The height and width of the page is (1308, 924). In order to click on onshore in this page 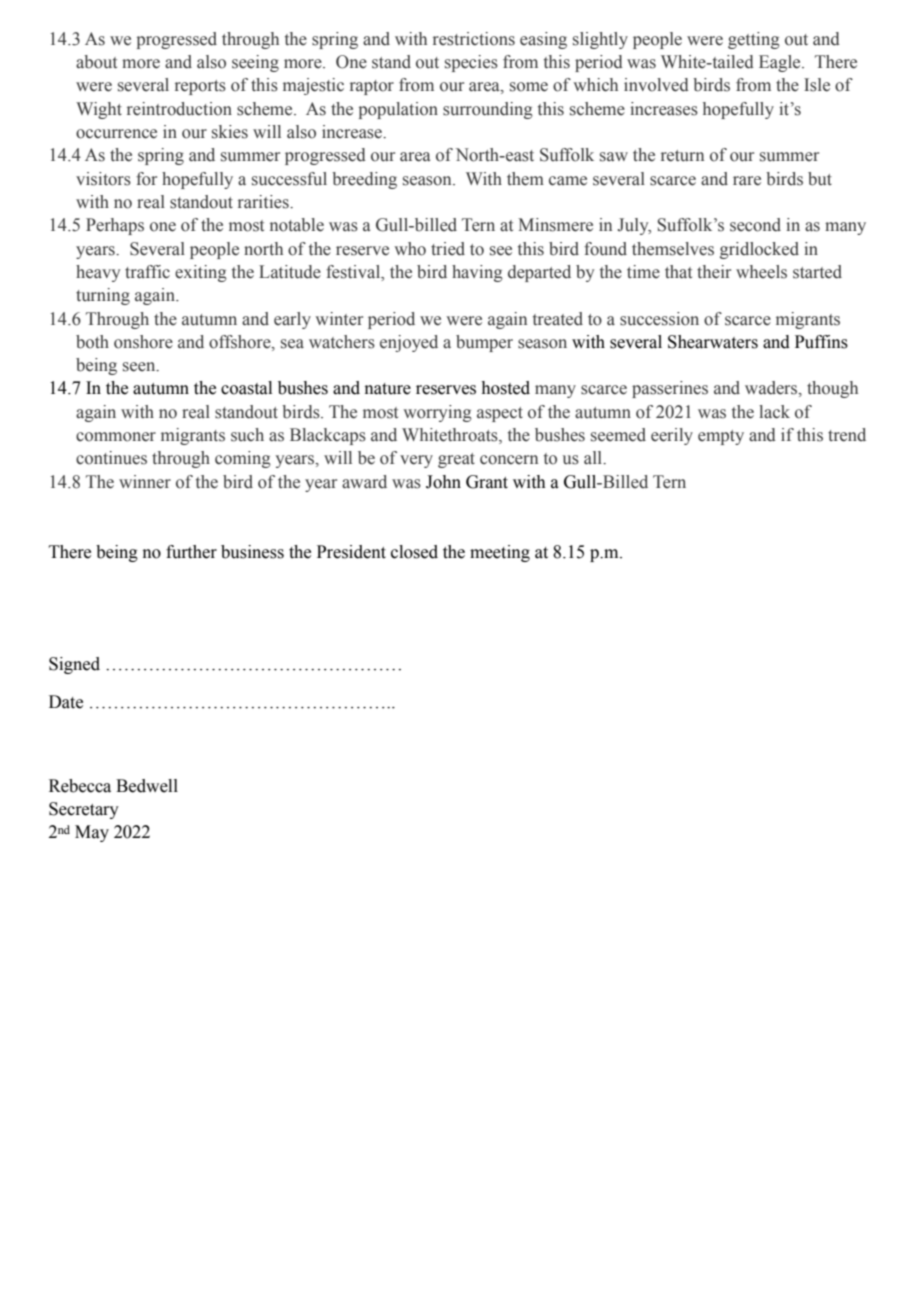, I will do `click(143, 342)`.
